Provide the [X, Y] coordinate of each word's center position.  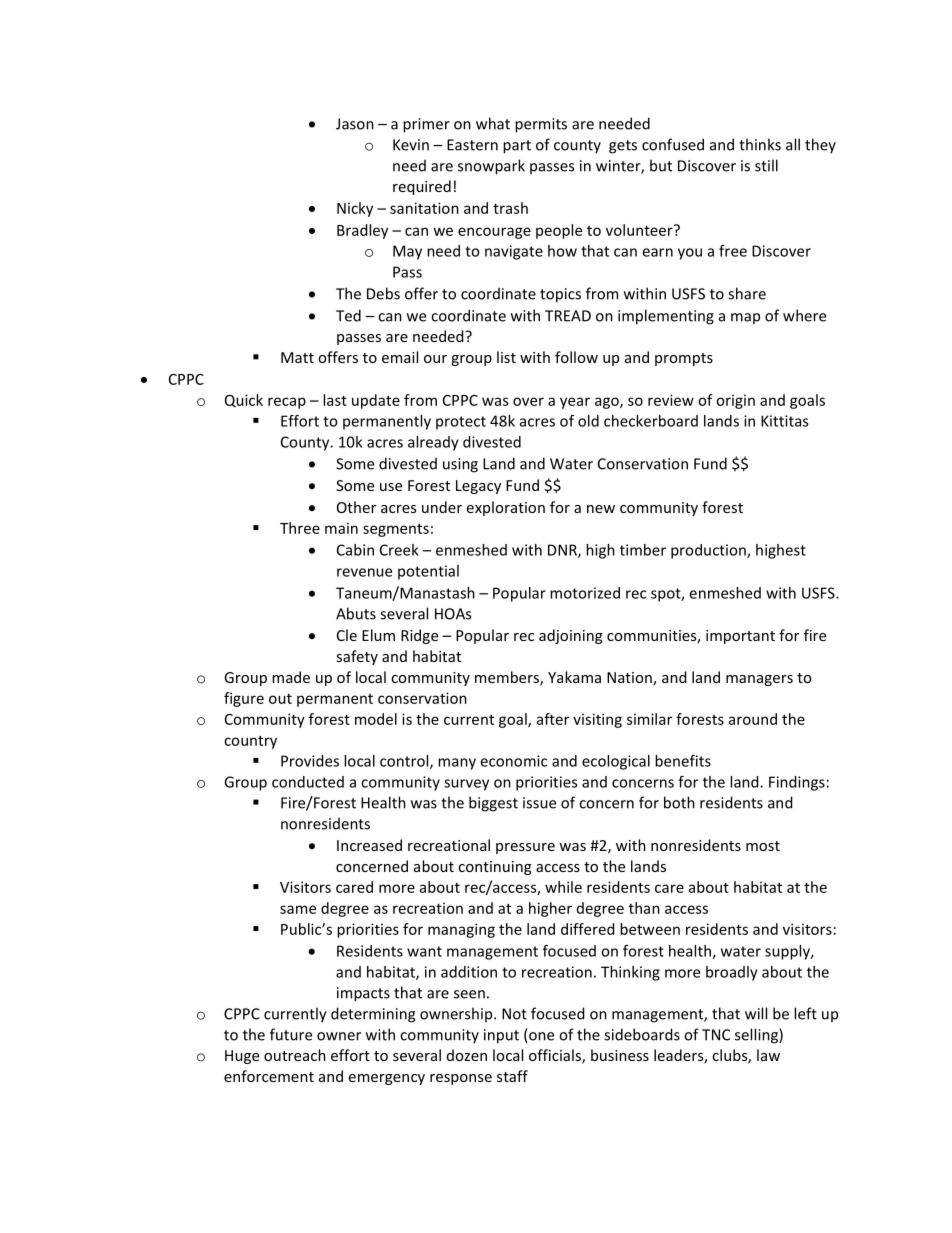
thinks [760, 144]
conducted [308, 782]
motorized [585, 593]
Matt [297, 357]
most [763, 846]
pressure [525, 848]
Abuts [356, 613]
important [740, 637]
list [506, 357]
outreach [295, 1055]
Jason [355, 124]
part [517, 147]
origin [735, 401]
